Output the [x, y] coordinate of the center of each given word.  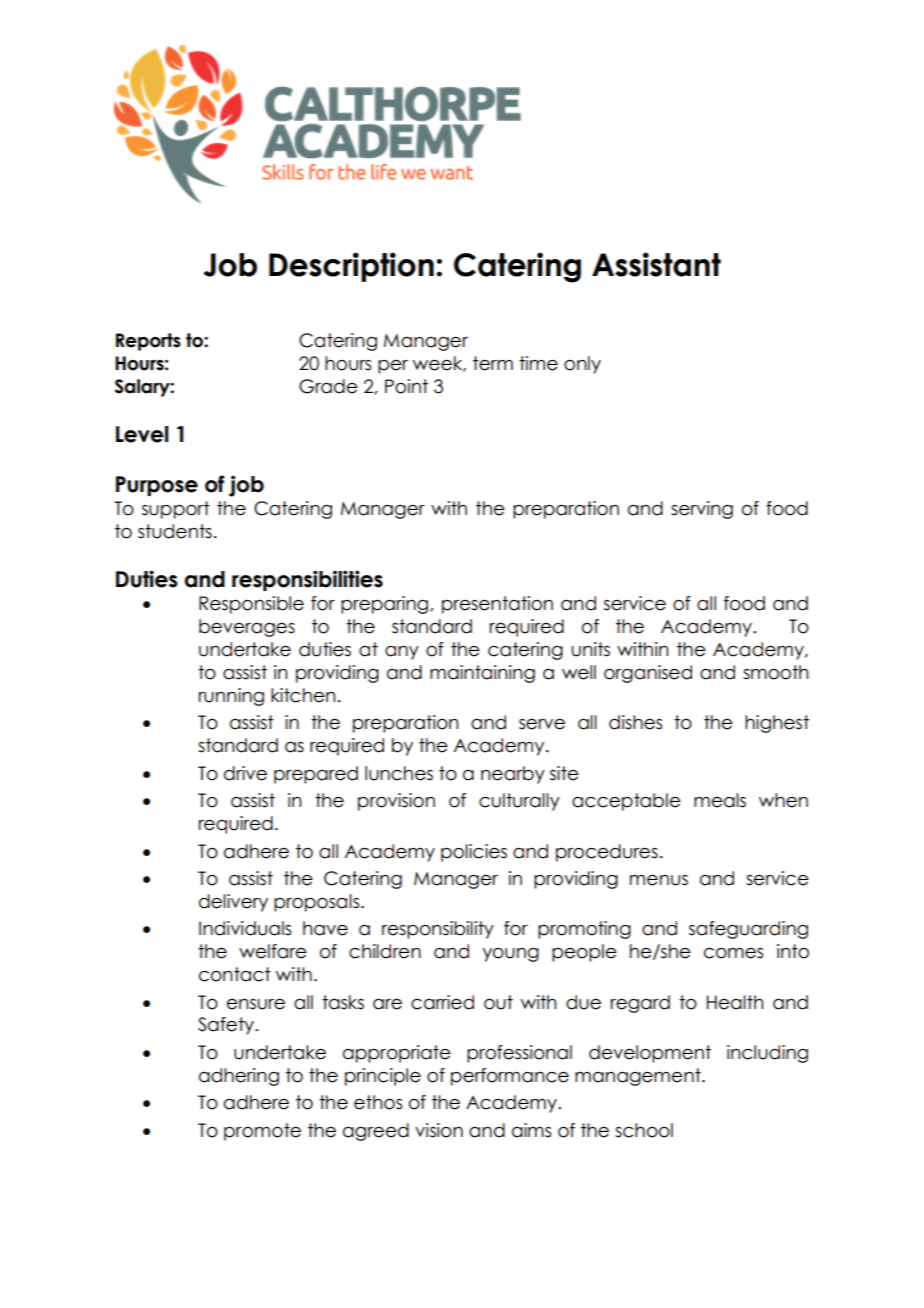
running [231, 697]
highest [777, 724]
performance [510, 1077]
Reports [148, 342]
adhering [239, 1077]
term [493, 363]
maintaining [482, 674]
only [582, 365]
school [644, 1130]
